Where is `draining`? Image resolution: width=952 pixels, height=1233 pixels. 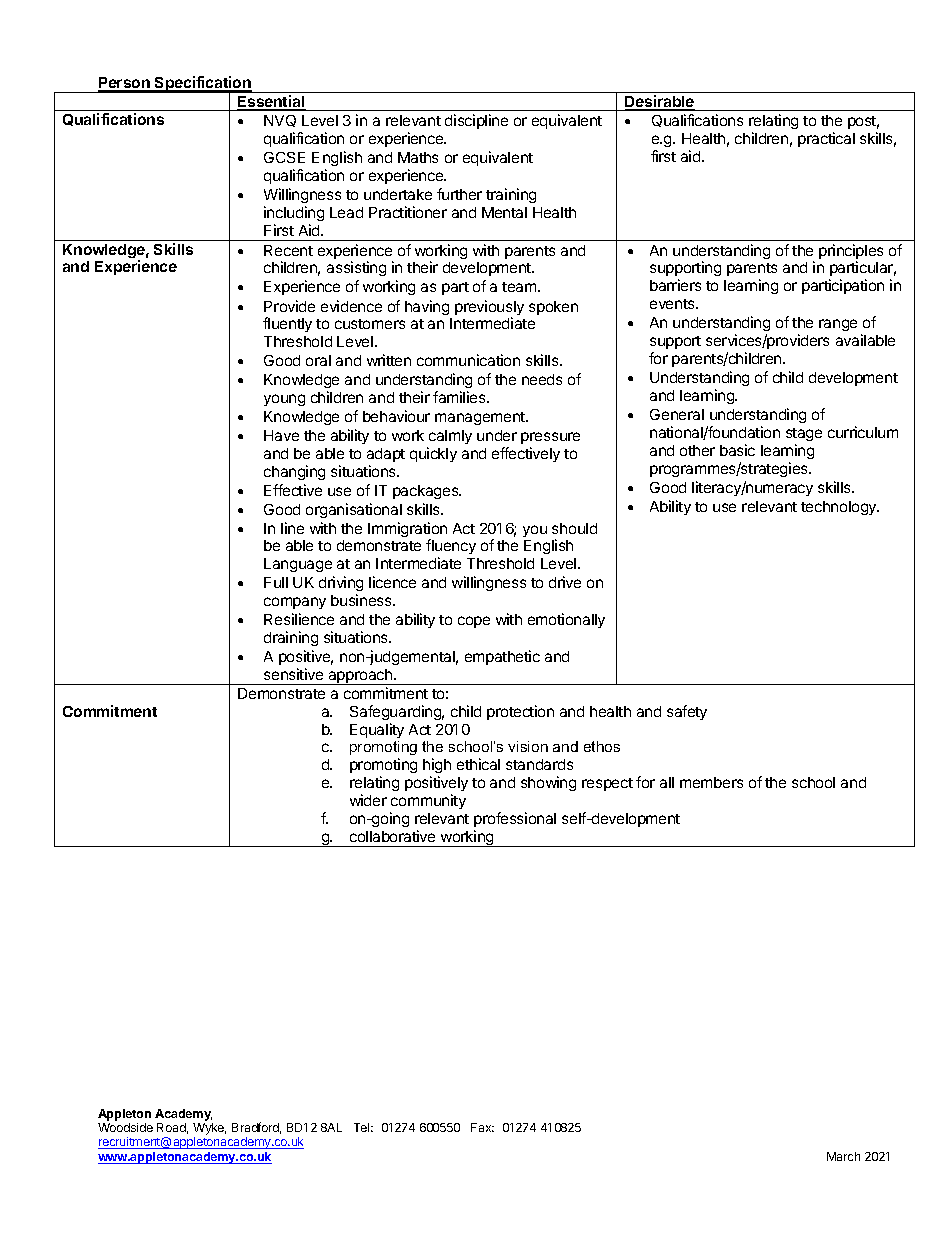 draining is located at coordinates (291, 638).
